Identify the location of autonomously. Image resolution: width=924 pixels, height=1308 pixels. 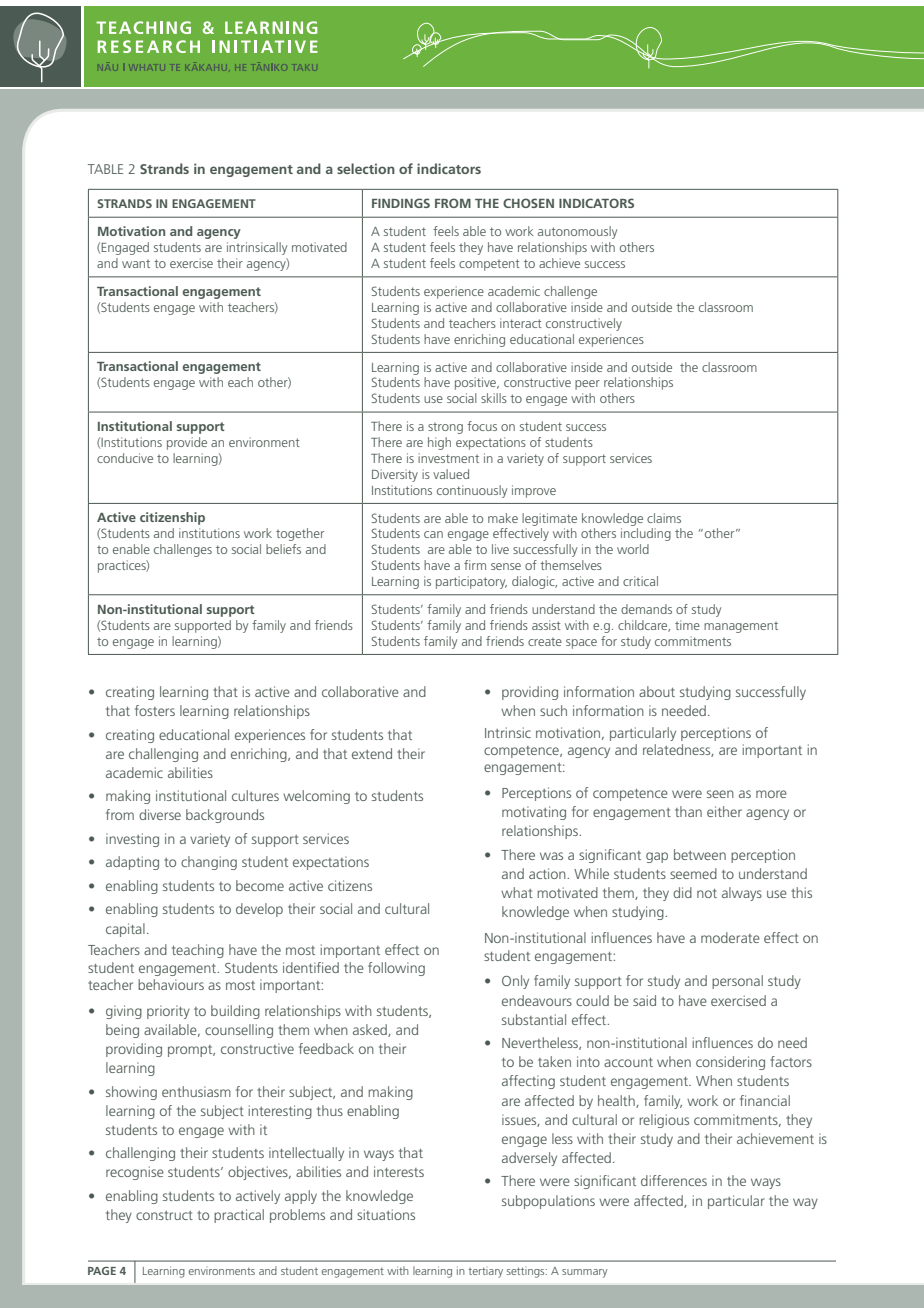
(577, 232).
